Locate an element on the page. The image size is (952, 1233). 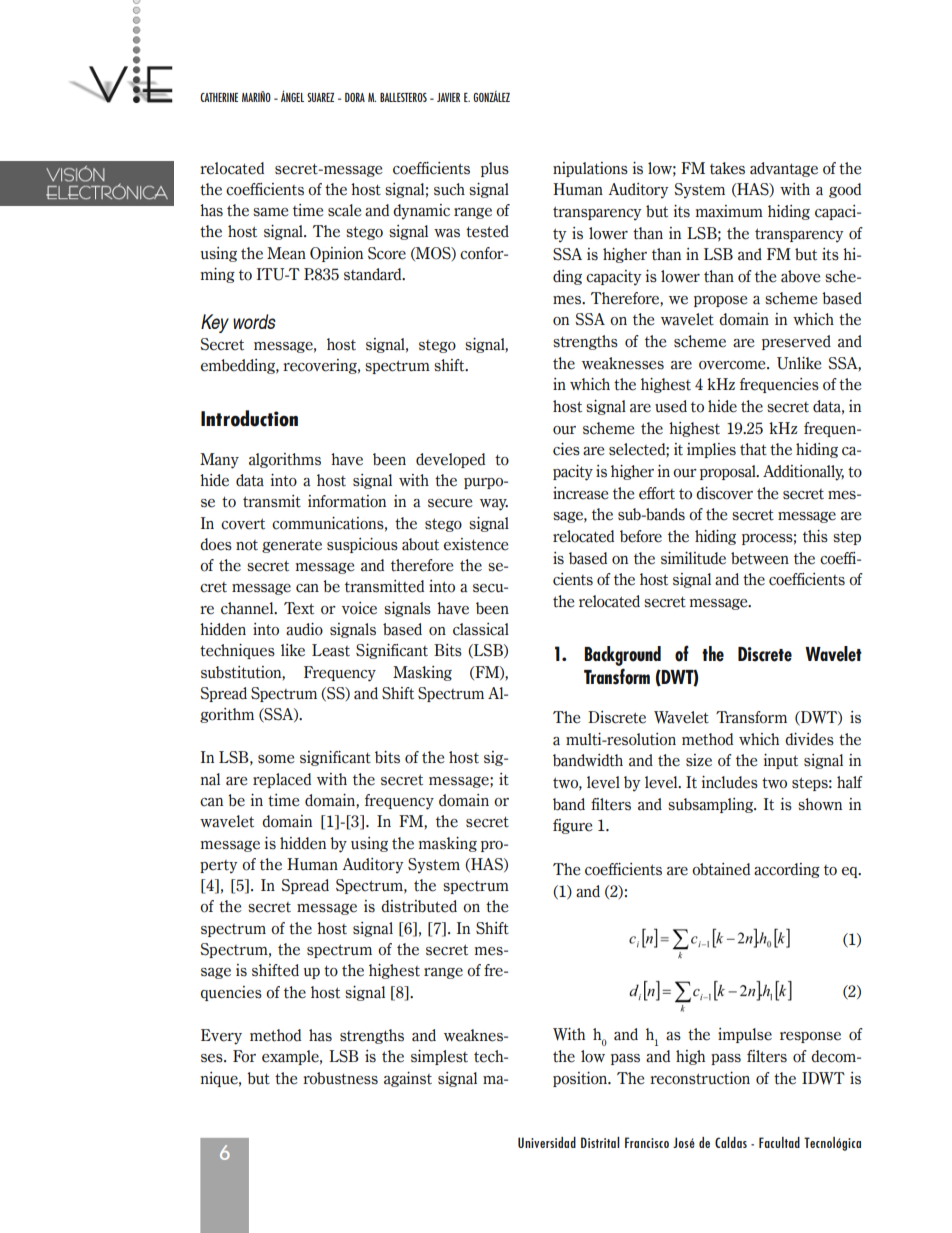
words is located at coordinates (254, 321).
